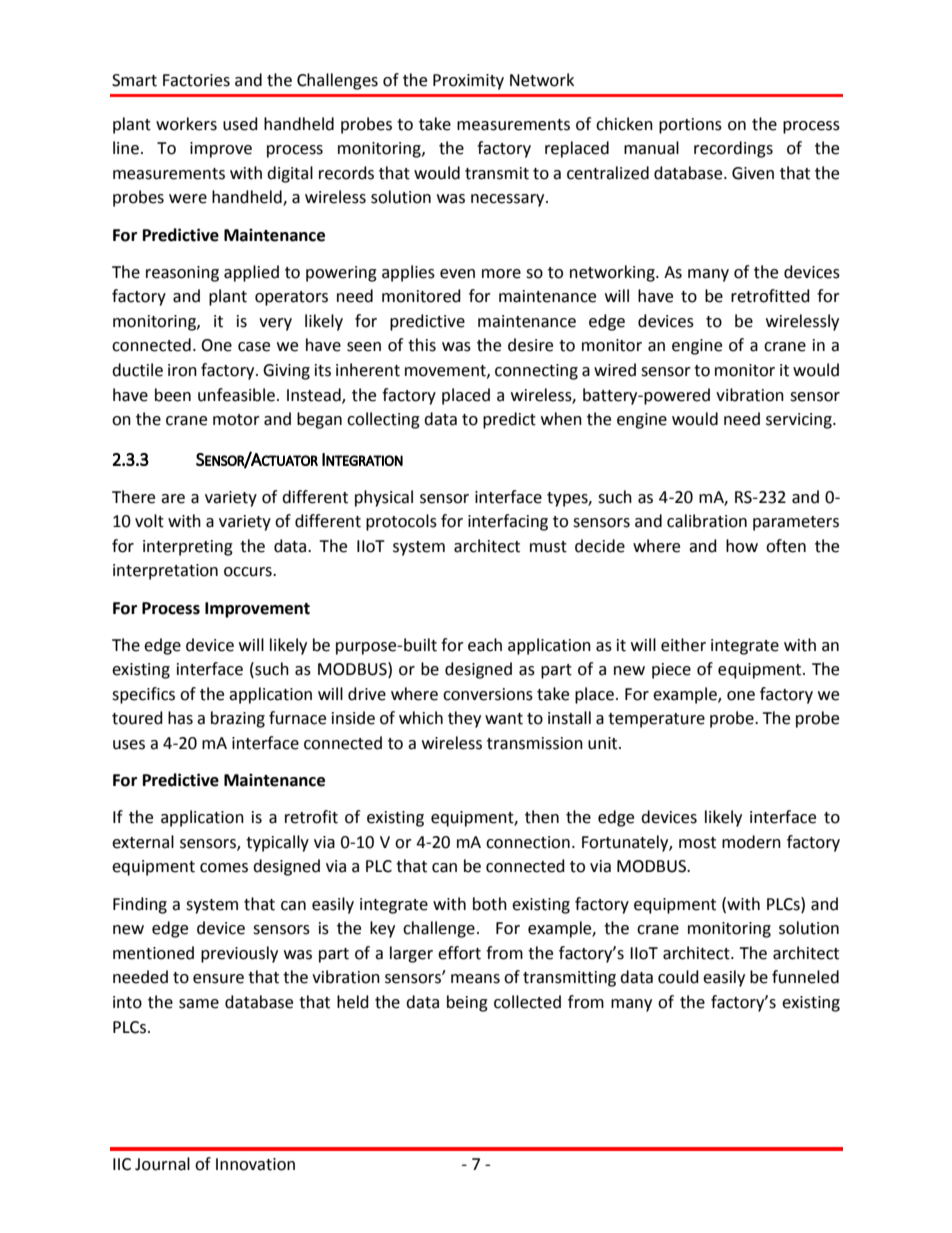  Describe the element at coordinates (162, 1164) in the screenshot. I see `Journal` at that location.
